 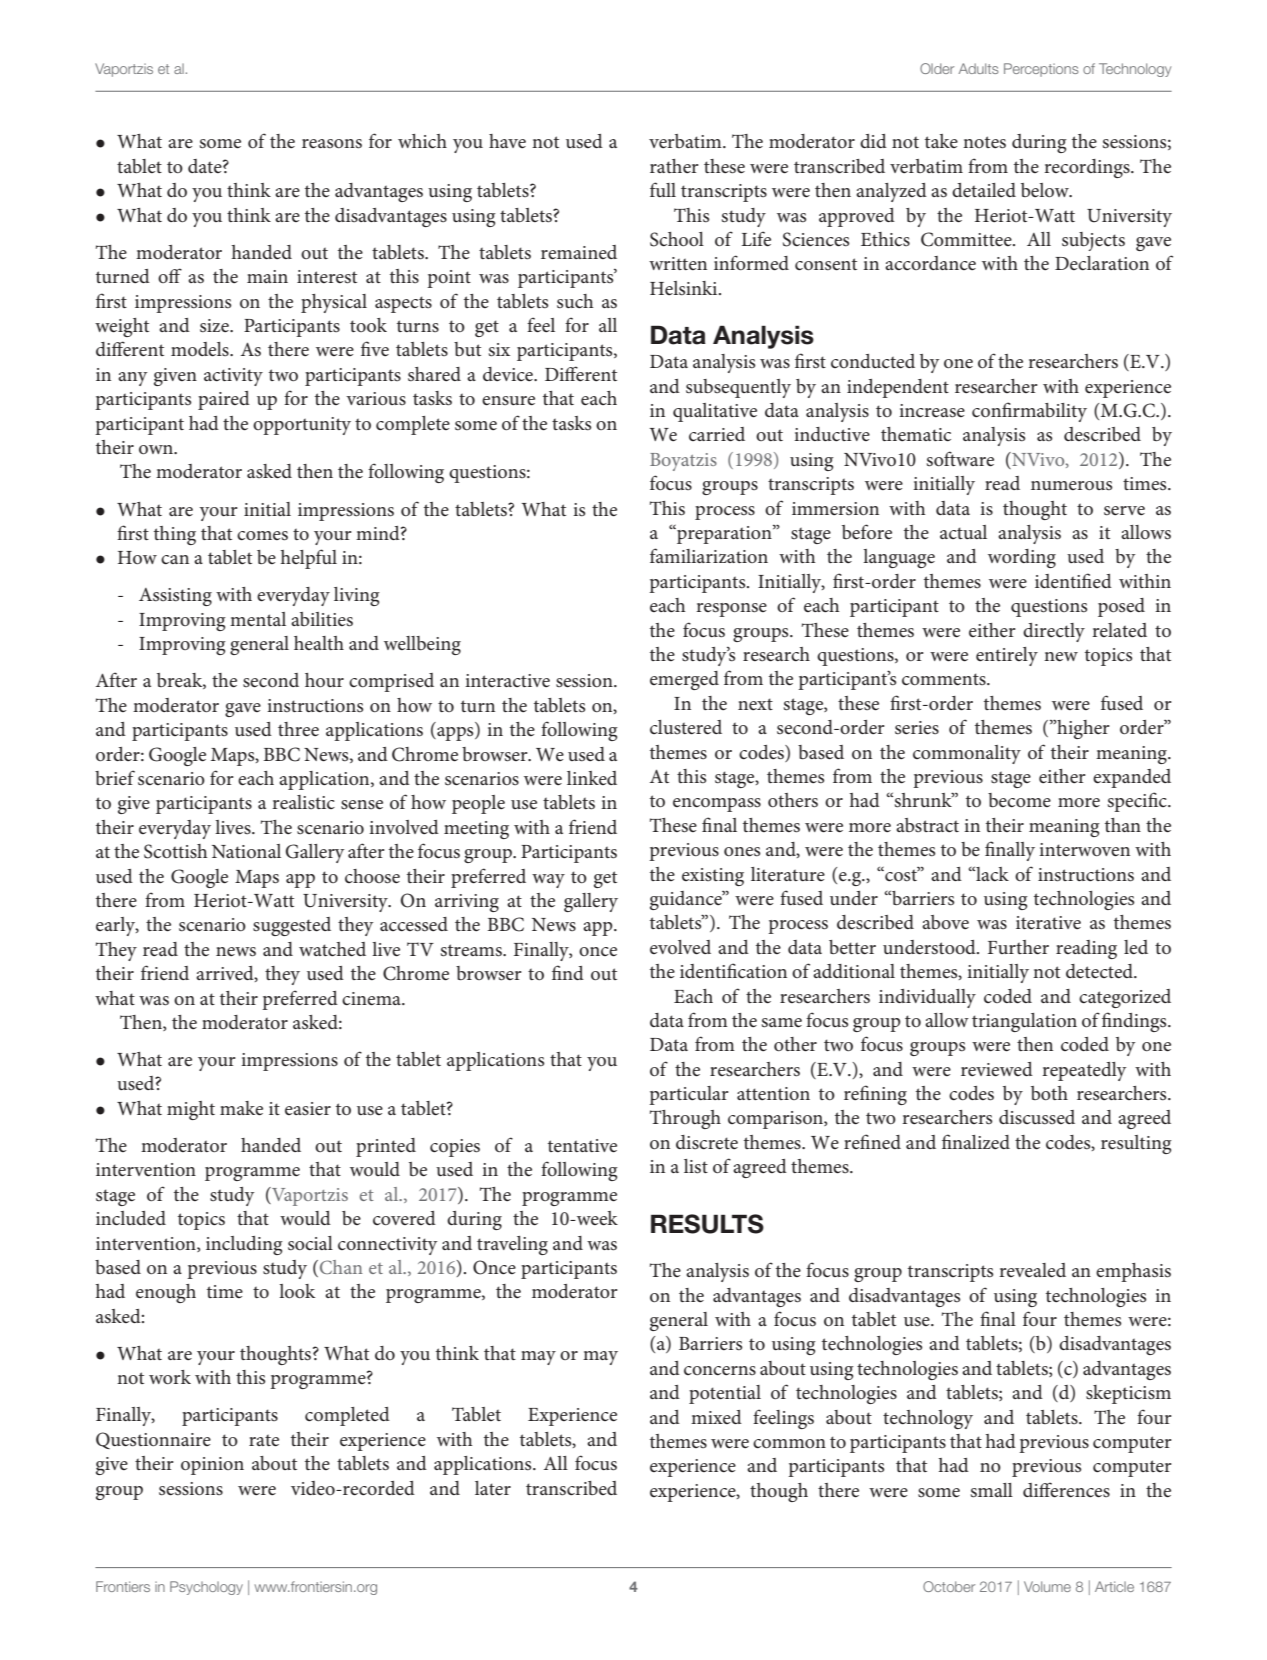 What do you see at coordinates (244, 1245) in the screenshot?
I see `including` at bounding box center [244, 1245].
